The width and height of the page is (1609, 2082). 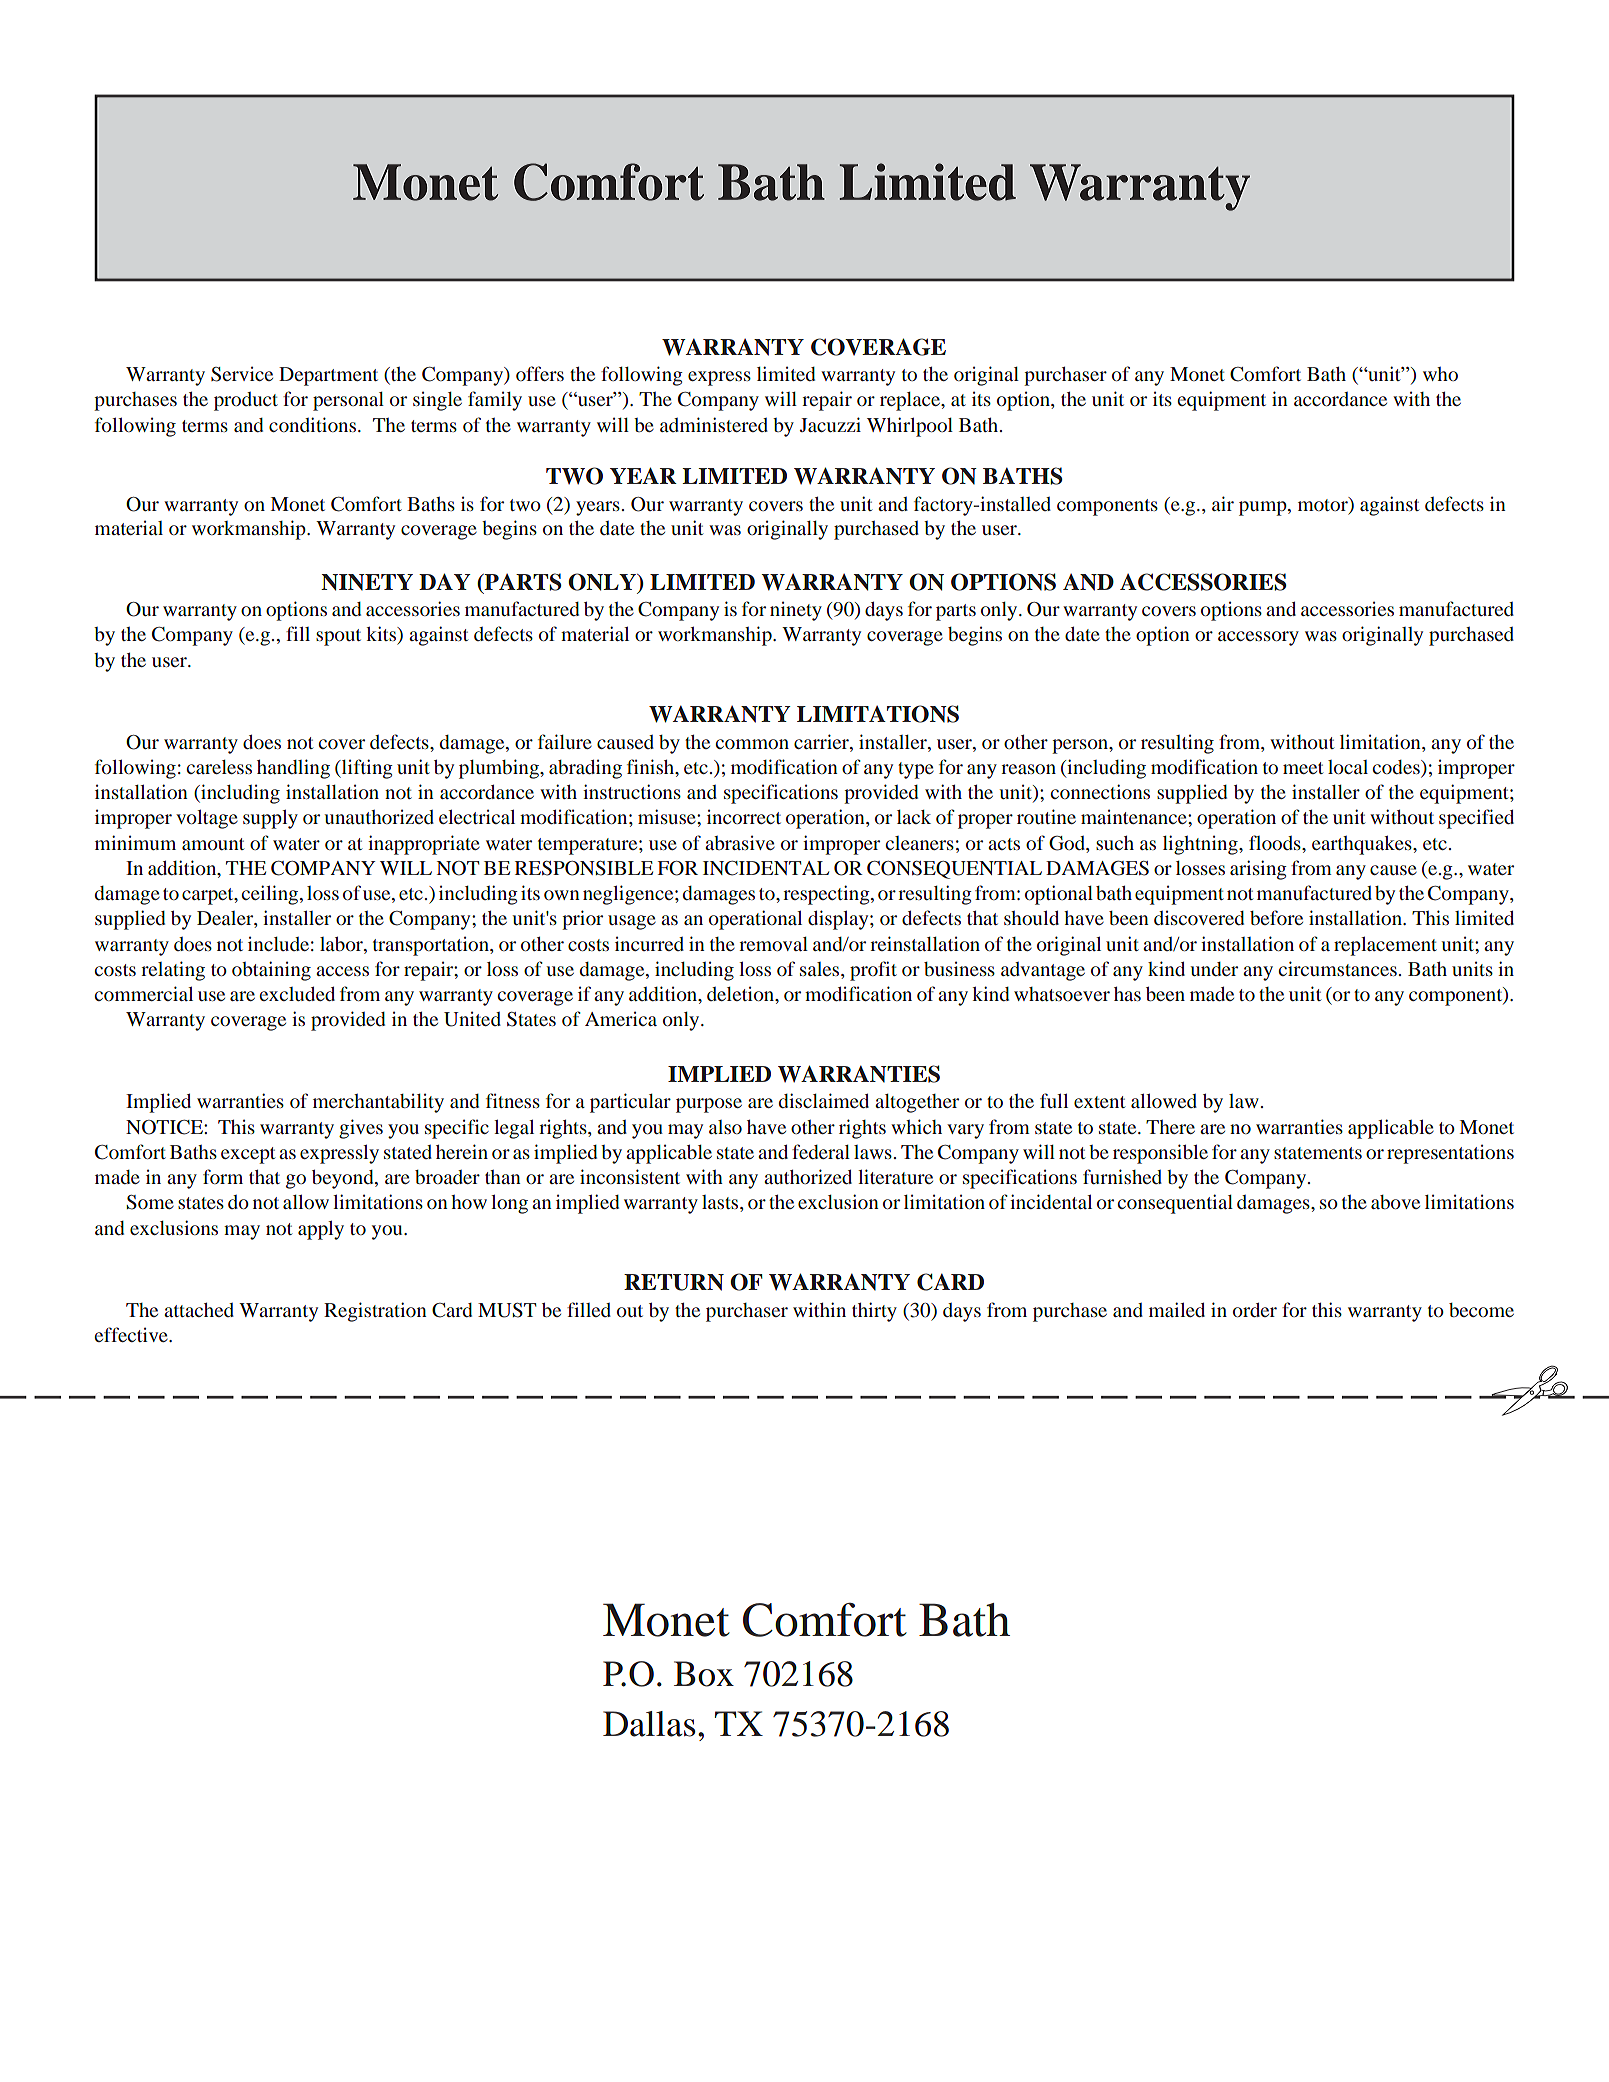 I want to click on meet, so click(x=1303, y=768).
